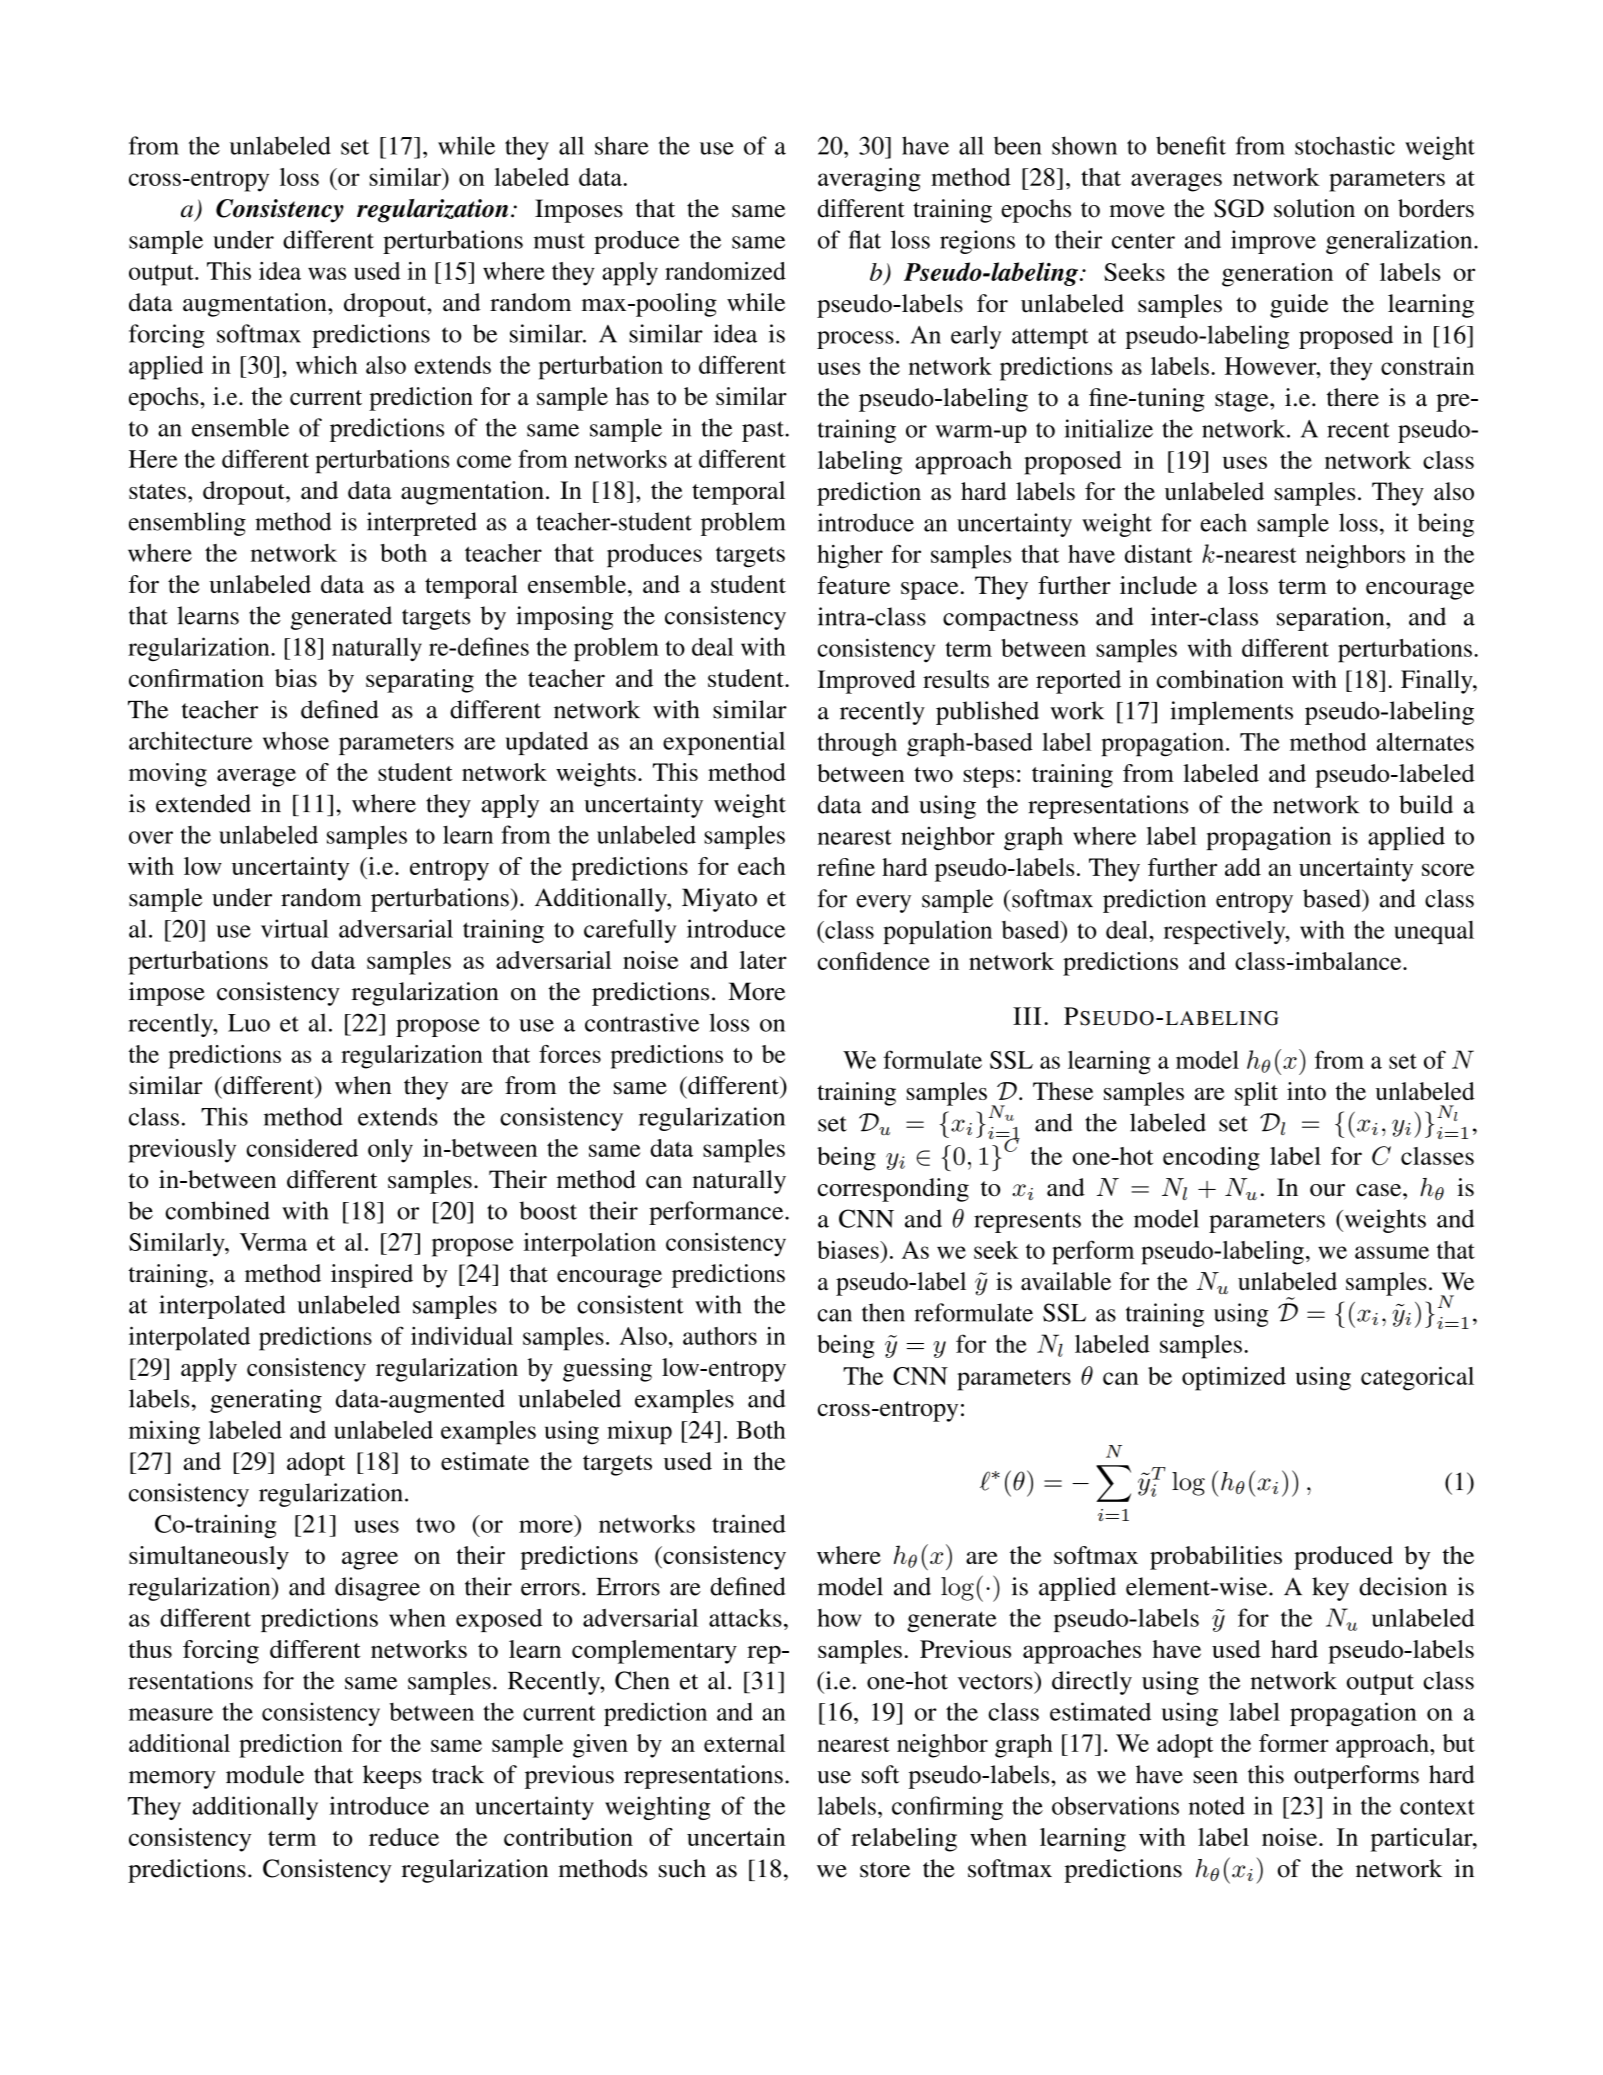  Describe the element at coordinates (885, 1870) in the screenshot. I see `store` at that location.
